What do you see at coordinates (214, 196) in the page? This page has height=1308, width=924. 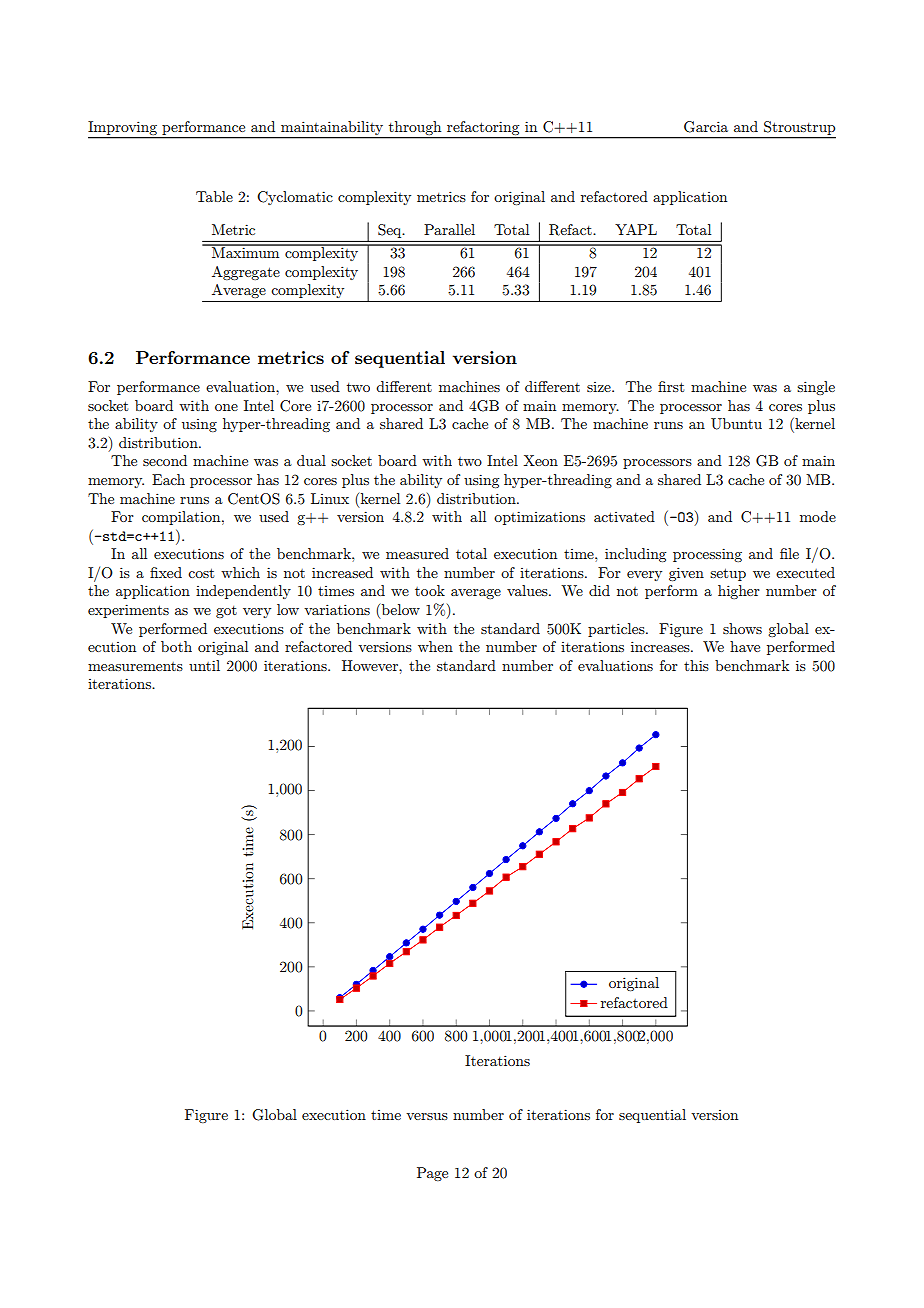 I see `Table` at bounding box center [214, 196].
